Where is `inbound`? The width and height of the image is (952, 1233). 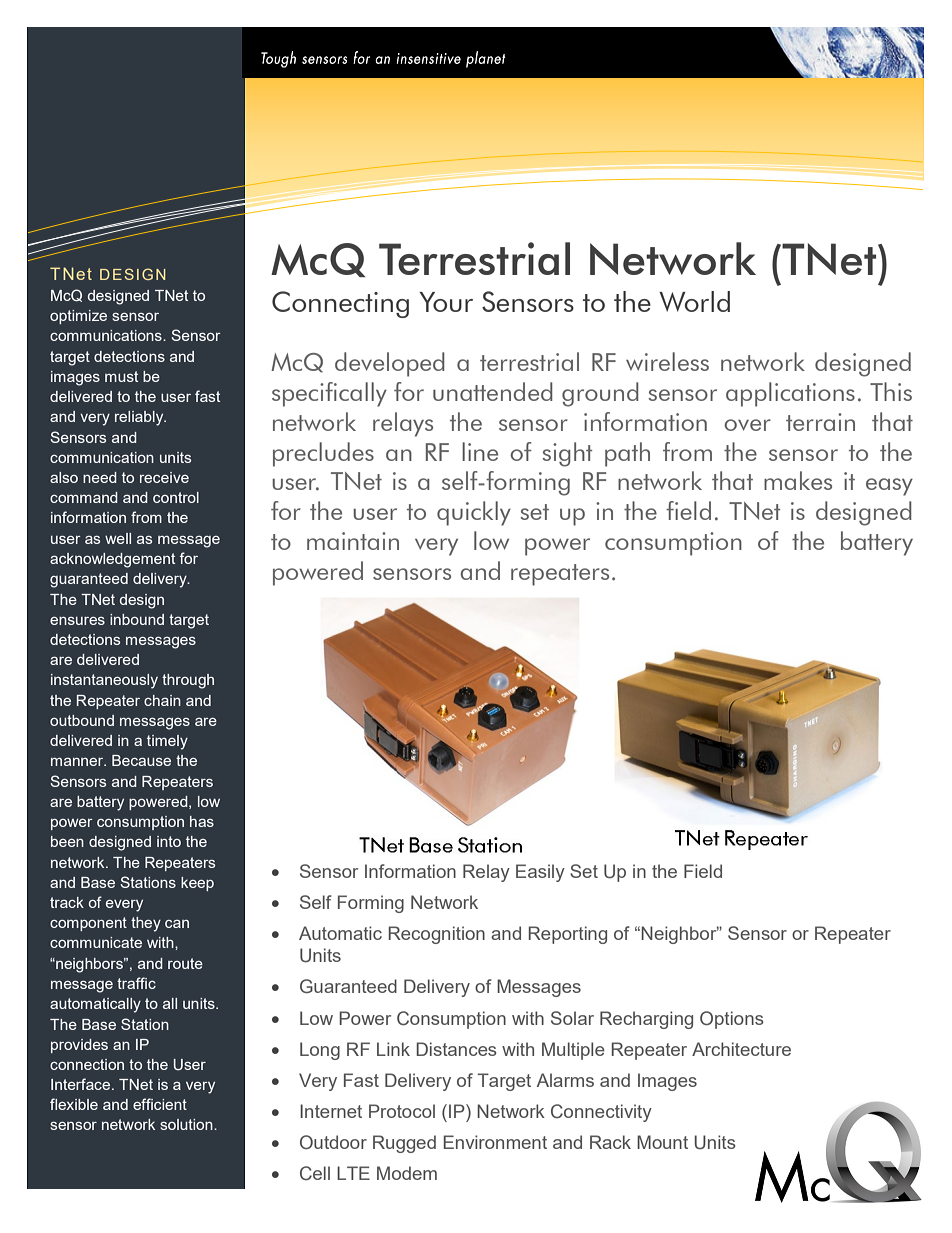 inbound is located at coordinates (137, 619).
